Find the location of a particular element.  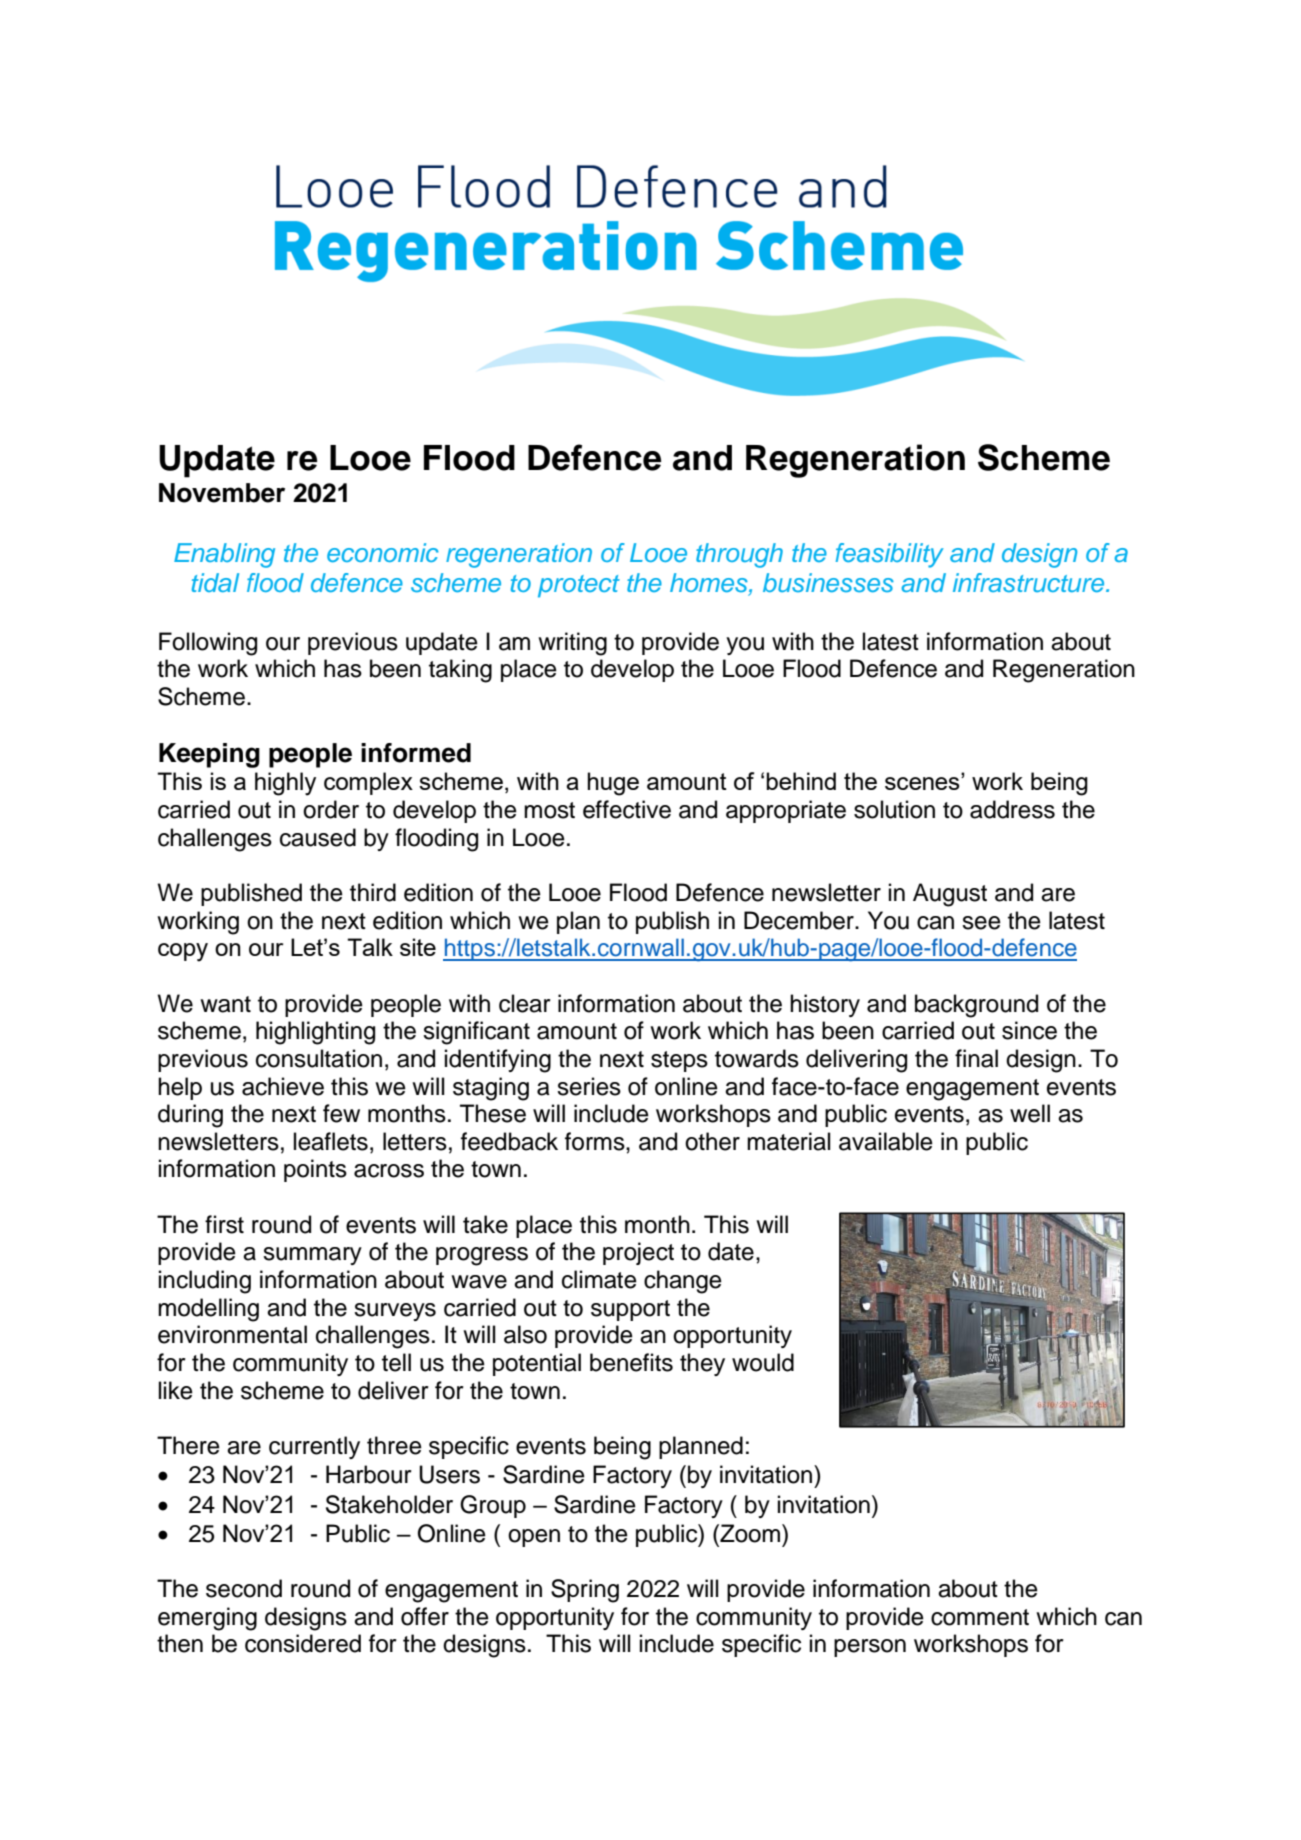

caused is located at coordinates (318, 837).
